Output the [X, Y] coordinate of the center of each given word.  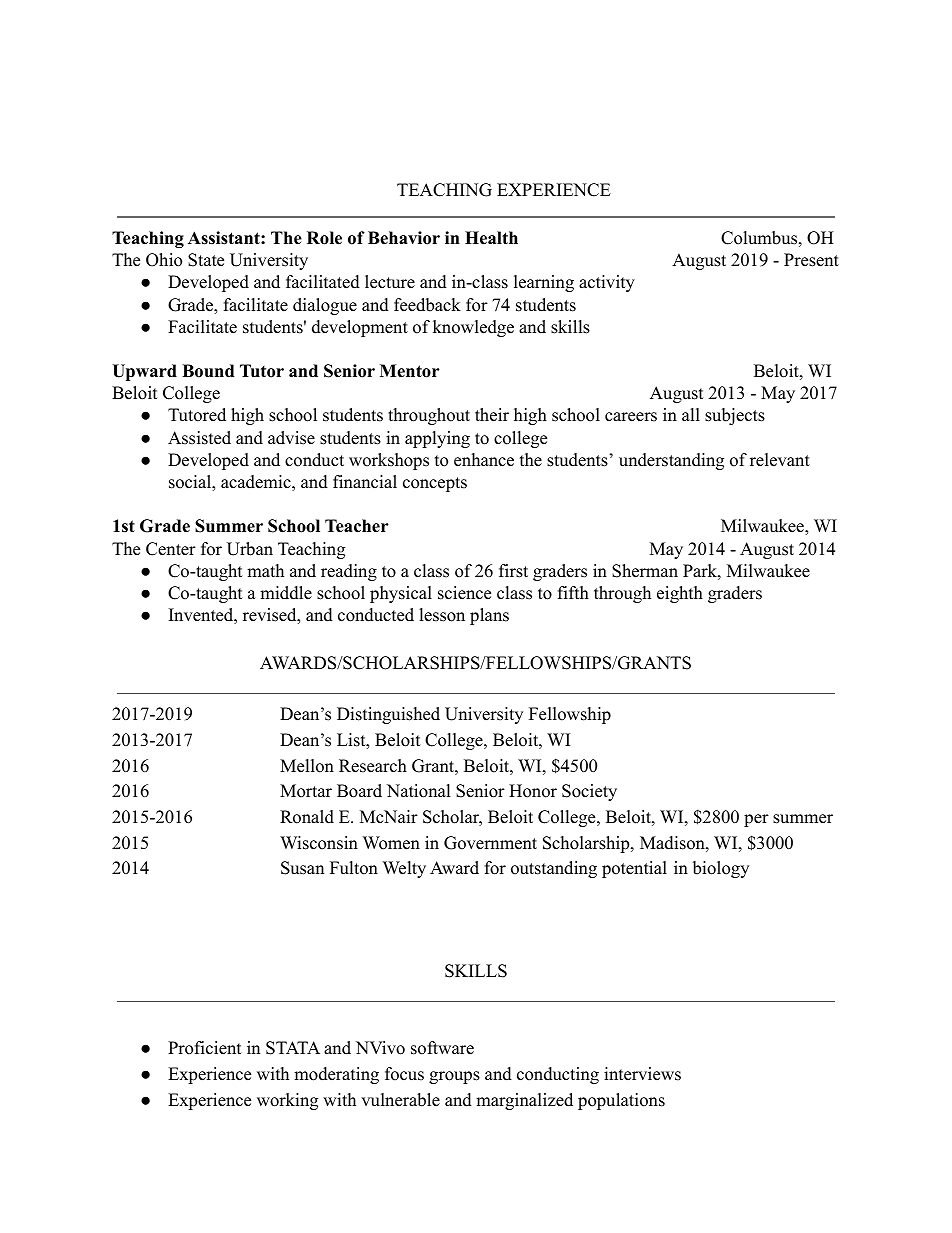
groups [454, 1077]
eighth [680, 594]
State [206, 260]
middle [286, 593]
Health [491, 238]
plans [489, 616]
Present [811, 260]
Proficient [205, 1048]
